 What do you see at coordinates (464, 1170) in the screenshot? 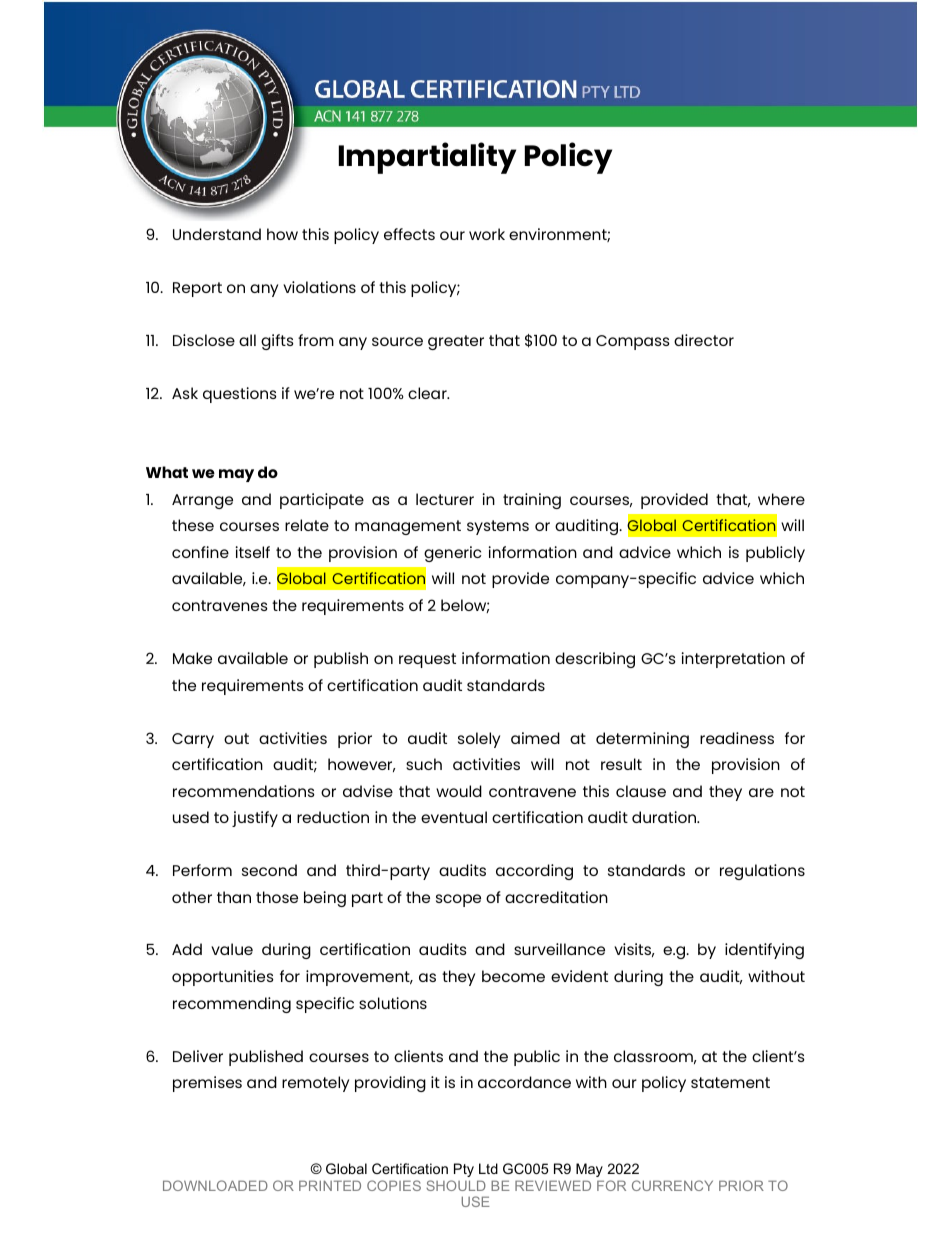
I see `Pty` at bounding box center [464, 1170].
